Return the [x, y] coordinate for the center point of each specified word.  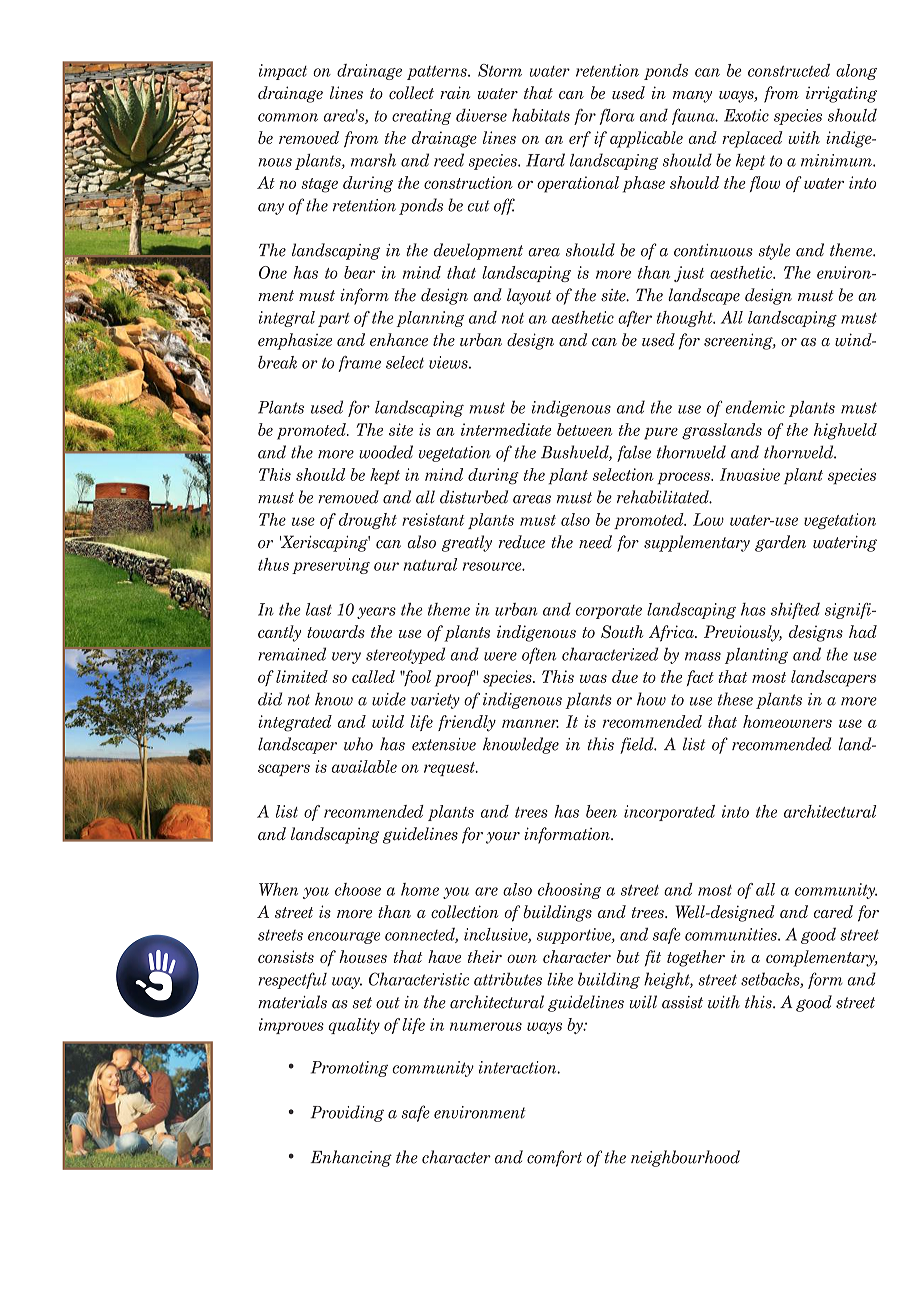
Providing [347, 1113]
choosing [569, 891]
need [595, 542]
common [288, 117]
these [735, 699]
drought [368, 521]
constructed [789, 70]
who [358, 744]
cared [833, 911]
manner [530, 723]
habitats [541, 115]
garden [780, 543]
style [774, 251]
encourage [344, 938]
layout [529, 296]
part [334, 320]
